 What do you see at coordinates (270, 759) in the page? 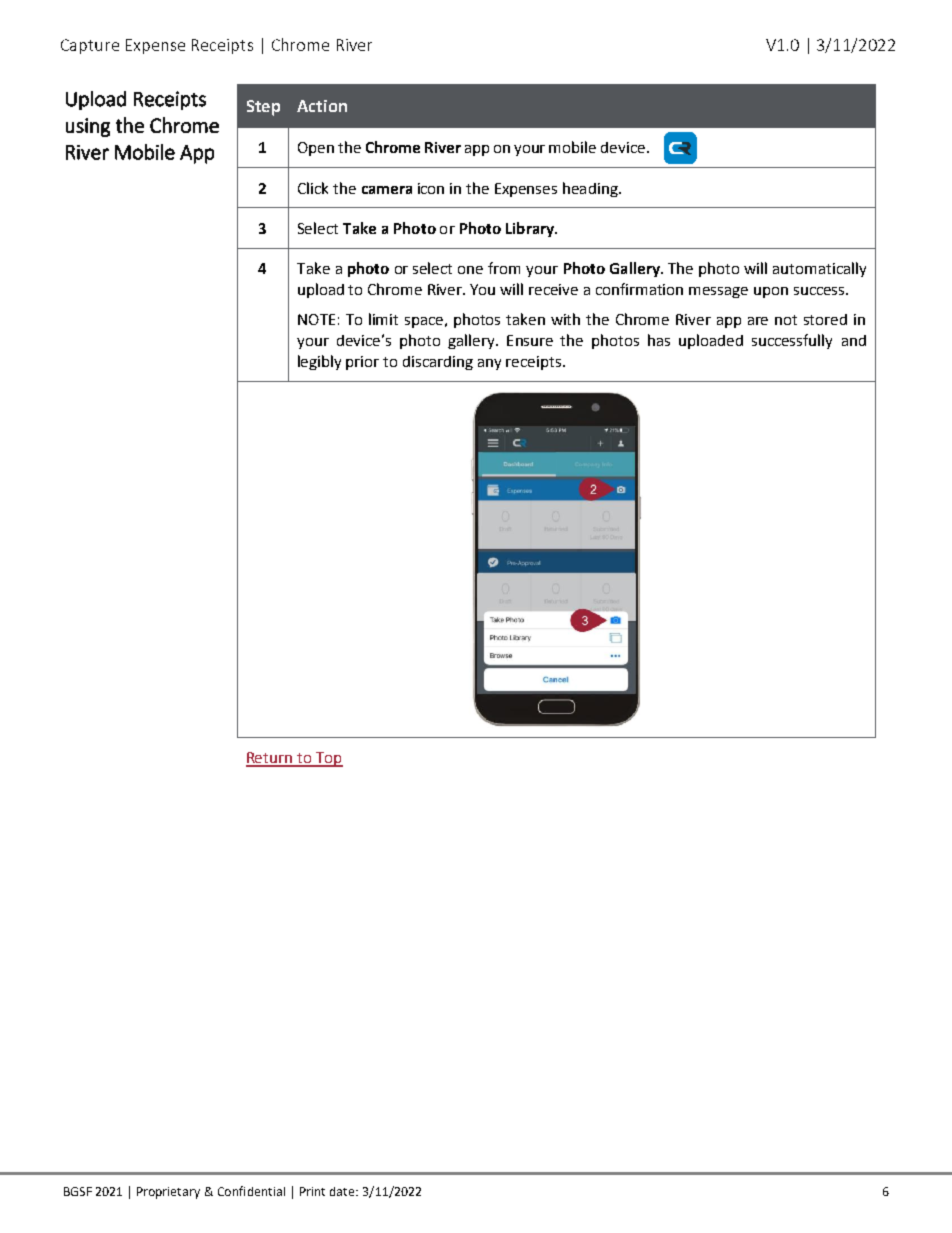
I see `Return` at bounding box center [270, 759].
